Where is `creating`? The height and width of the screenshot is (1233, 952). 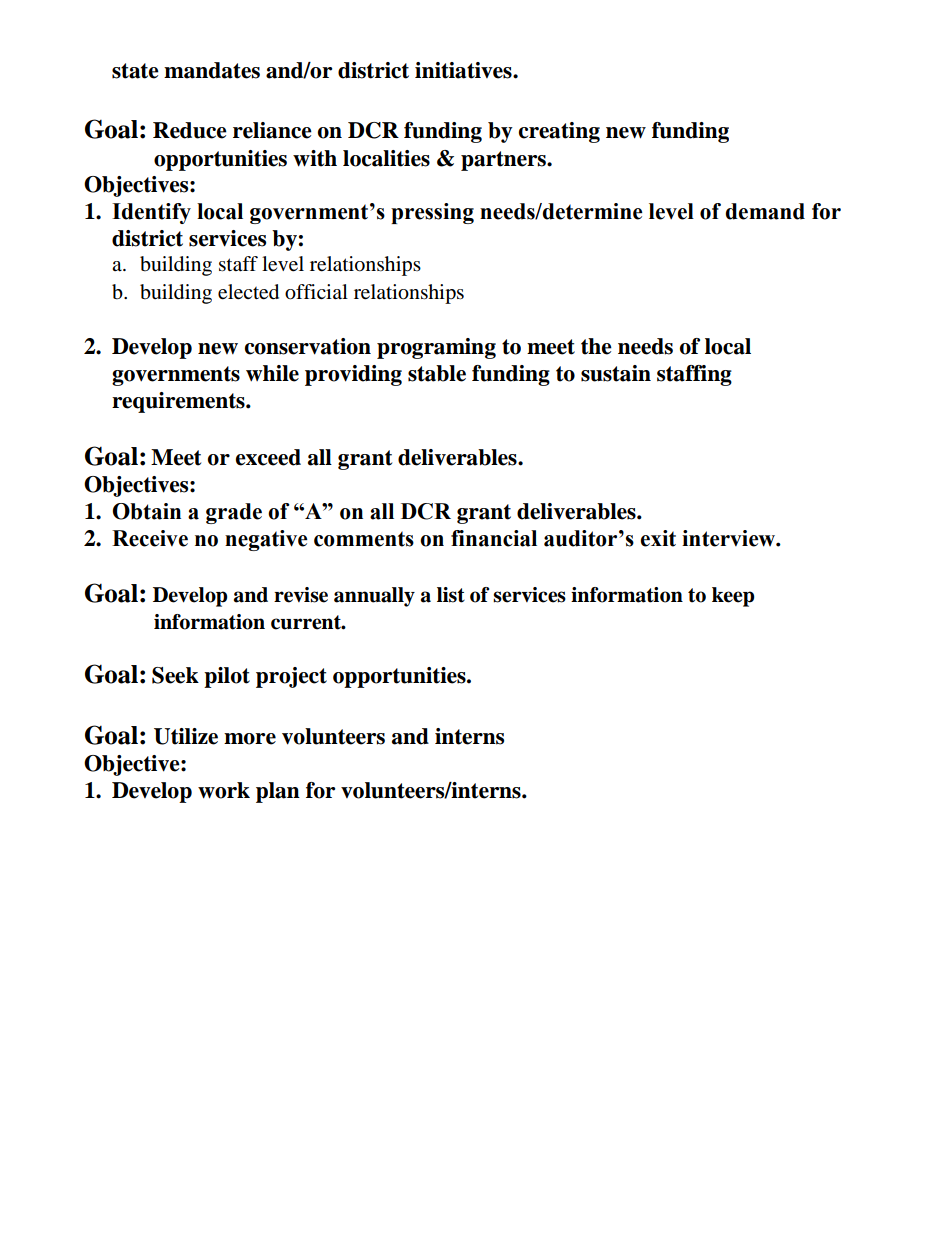
creating is located at coordinates (559, 132).
